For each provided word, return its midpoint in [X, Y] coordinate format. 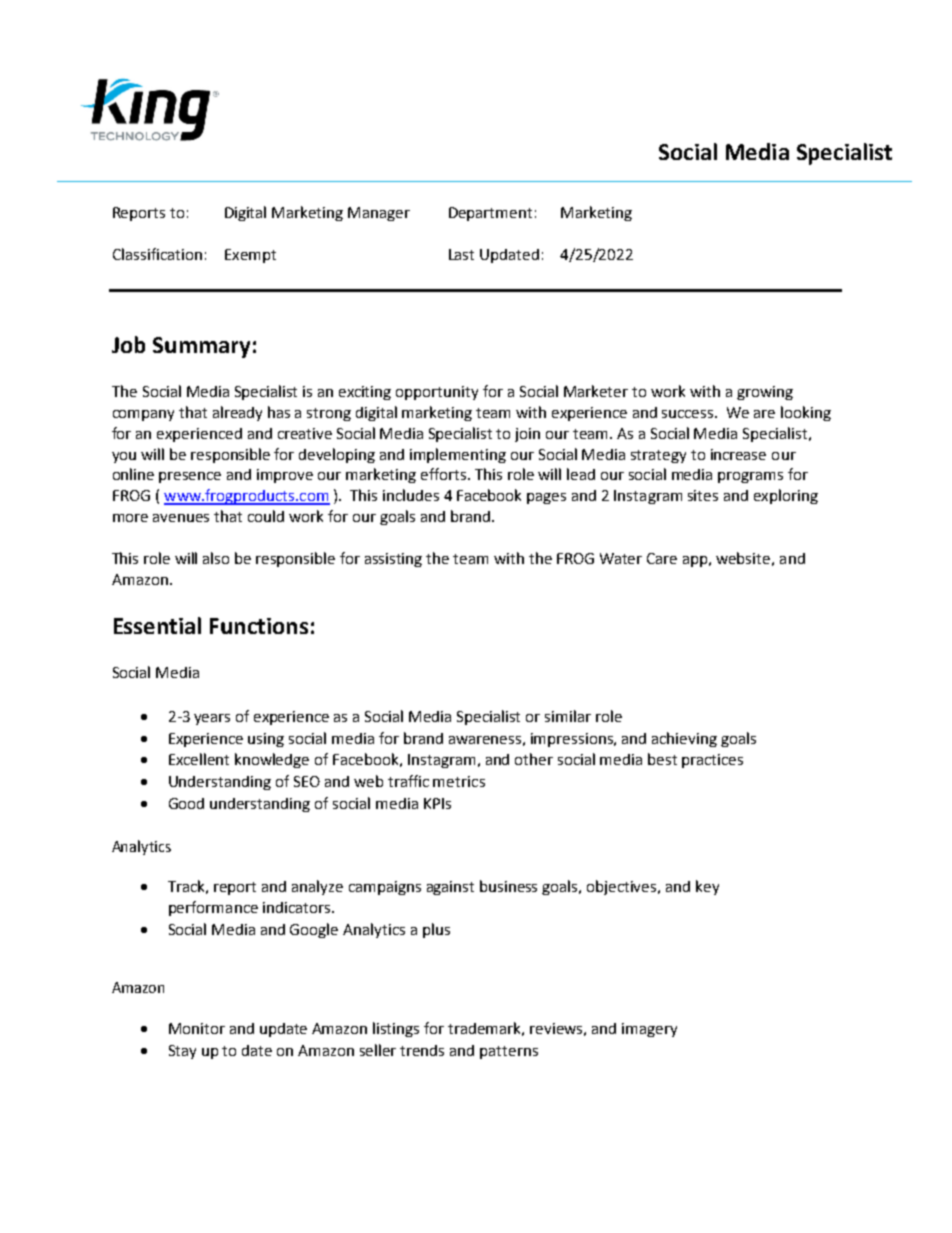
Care [662, 558]
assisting [393, 560]
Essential [157, 625]
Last [461, 254]
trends [422, 1050]
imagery [649, 1030]
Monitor [197, 1028]
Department [490, 214]
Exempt [250, 256]
